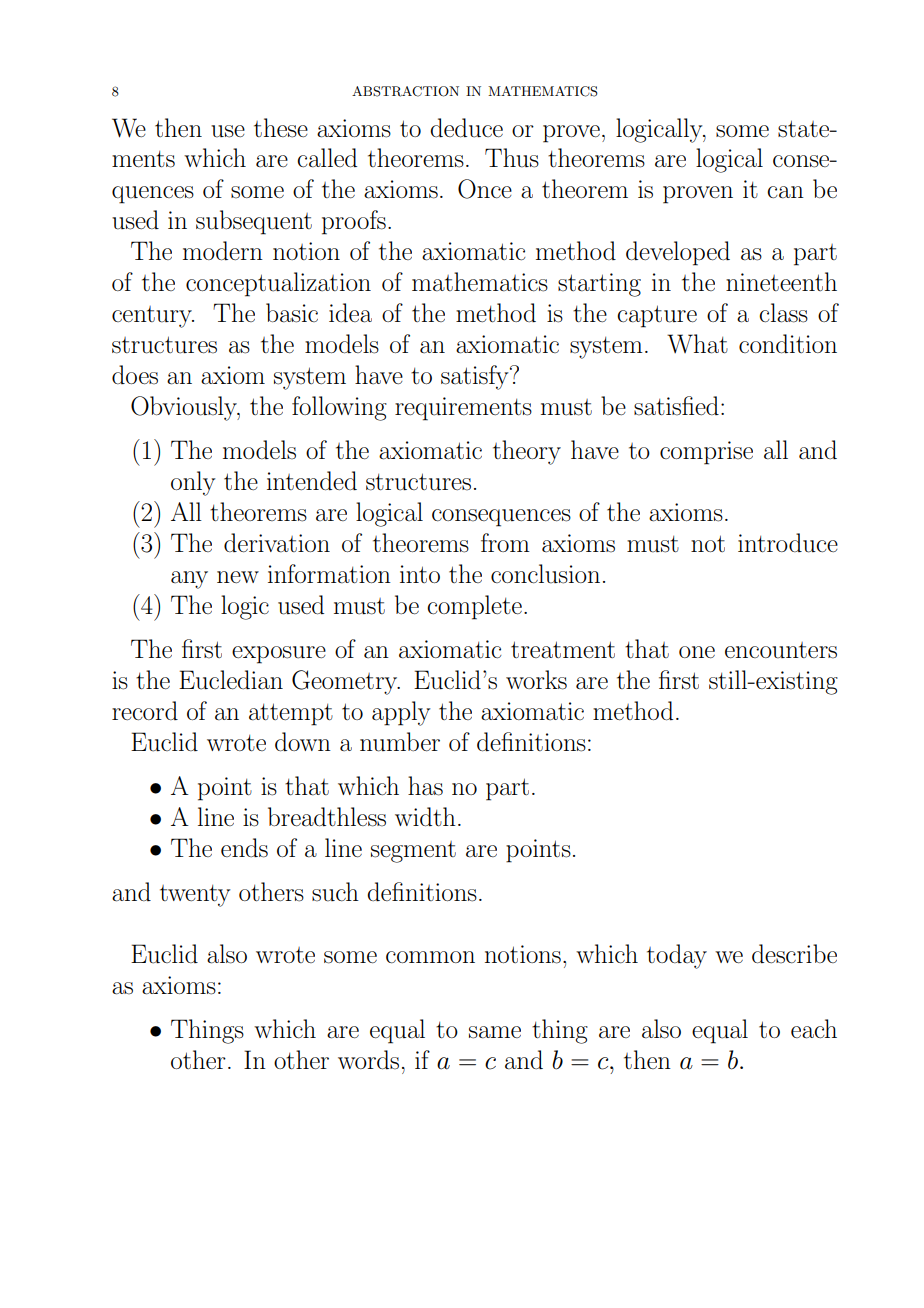  What do you see at coordinates (474, 607) in the screenshot?
I see `complete` at bounding box center [474, 607].
